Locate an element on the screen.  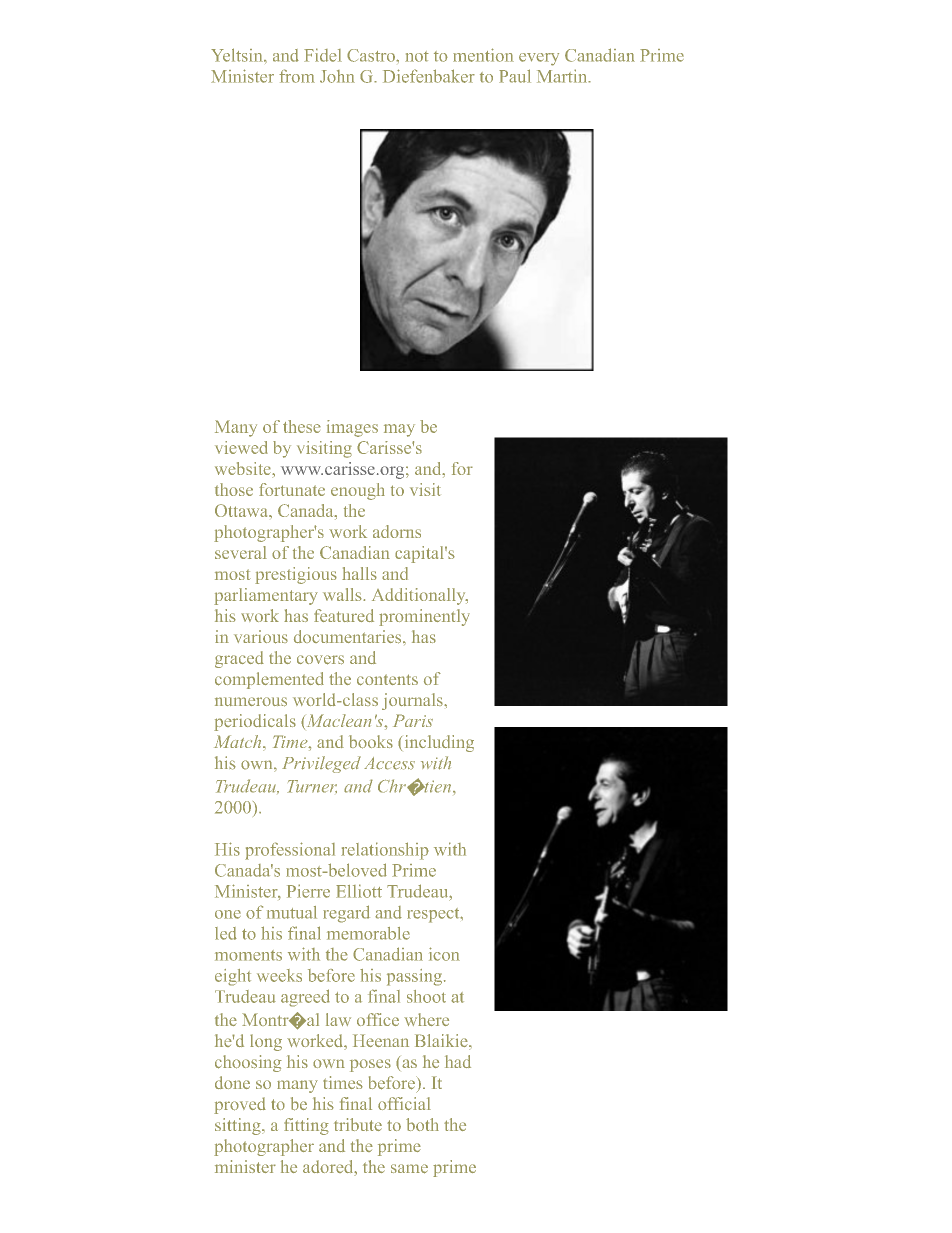
sitting is located at coordinates (239, 1126).
